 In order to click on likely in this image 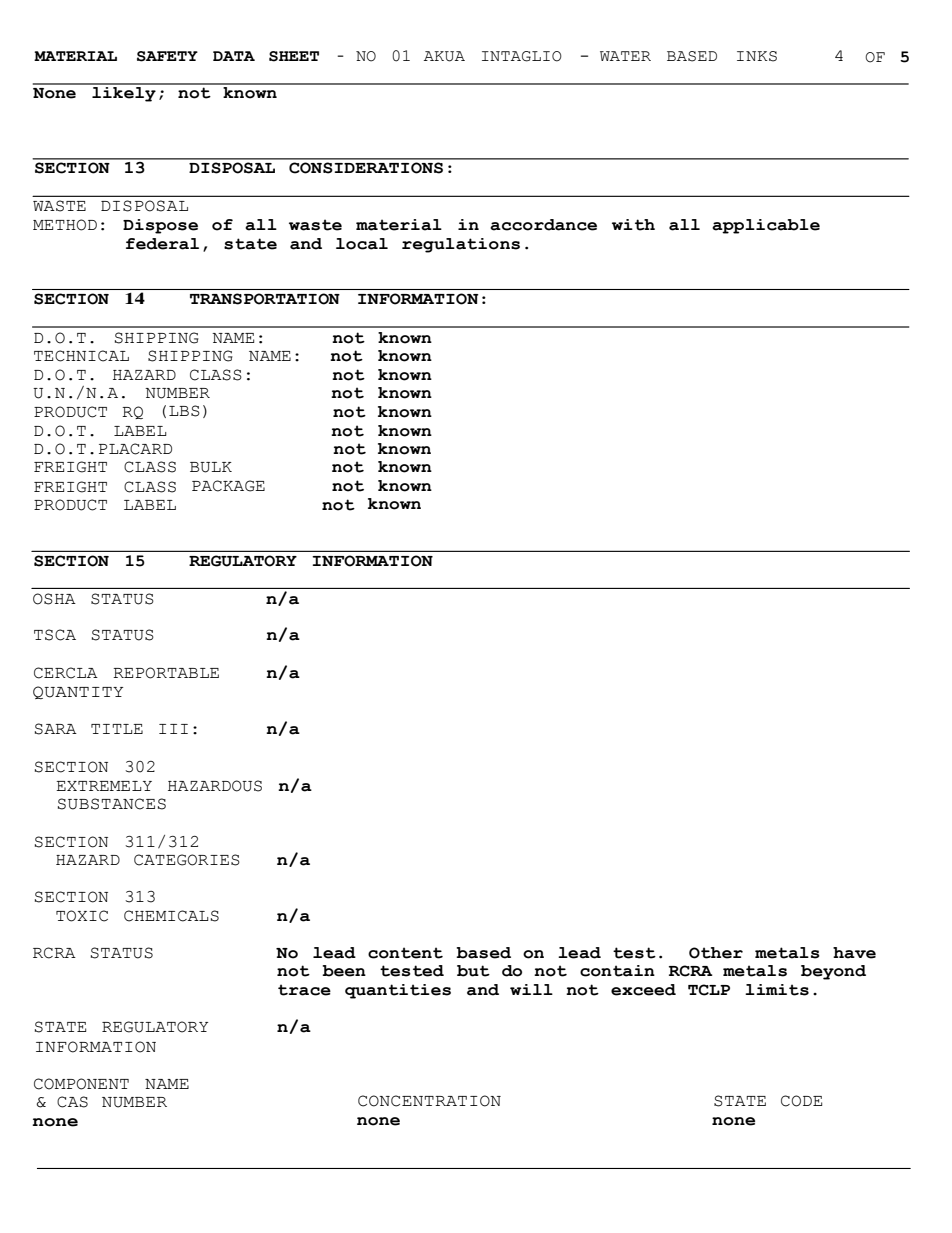, I will do `click(124, 93)`.
